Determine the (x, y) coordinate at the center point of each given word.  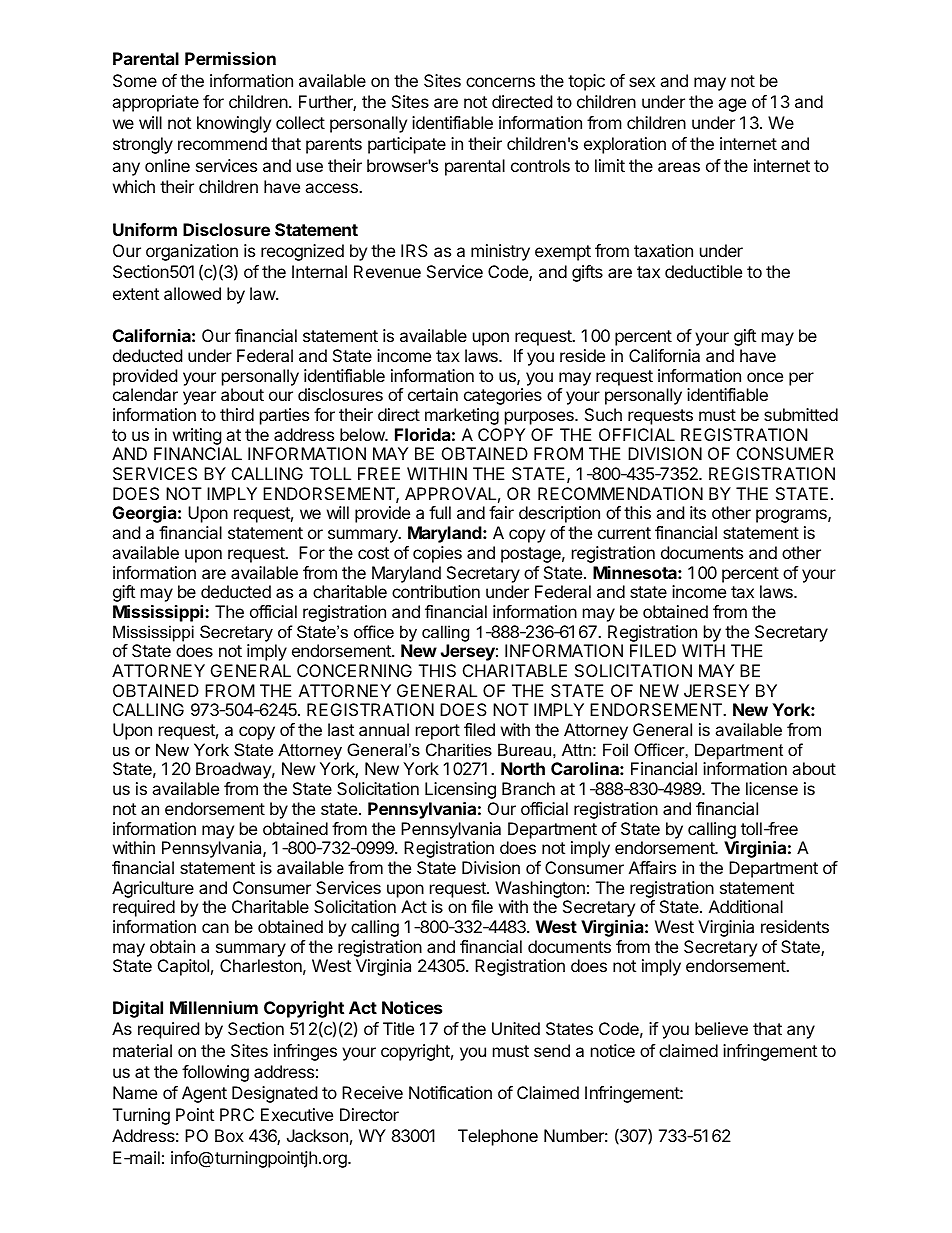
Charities (459, 749)
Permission (230, 58)
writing (197, 436)
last (341, 729)
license (772, 788)
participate (407, 145)
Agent (204, 1094)
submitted (801, 414)
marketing (462, 416)
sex (642, 82)
